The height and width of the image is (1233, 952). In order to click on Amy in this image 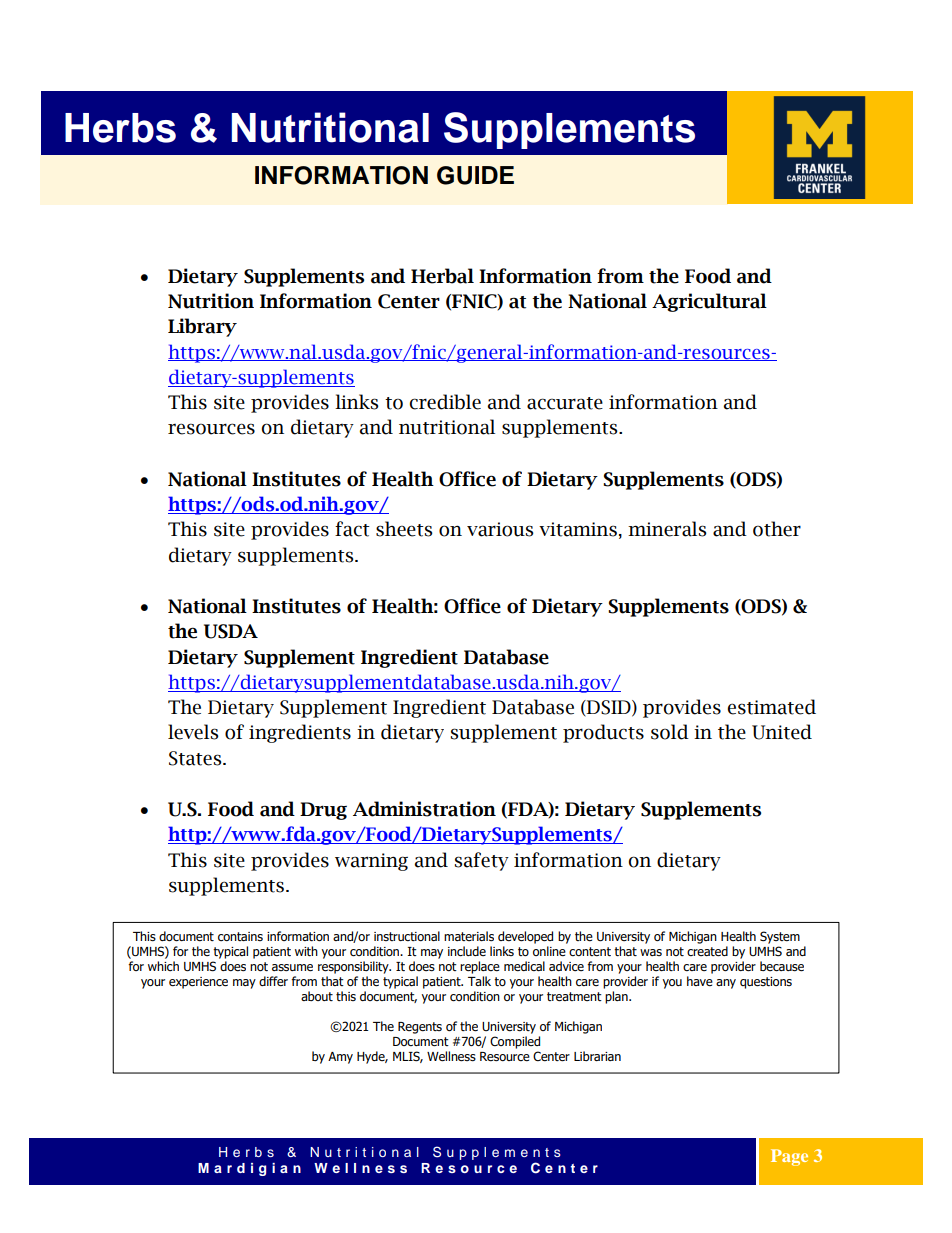, I will do `click(340, 1058)`.
